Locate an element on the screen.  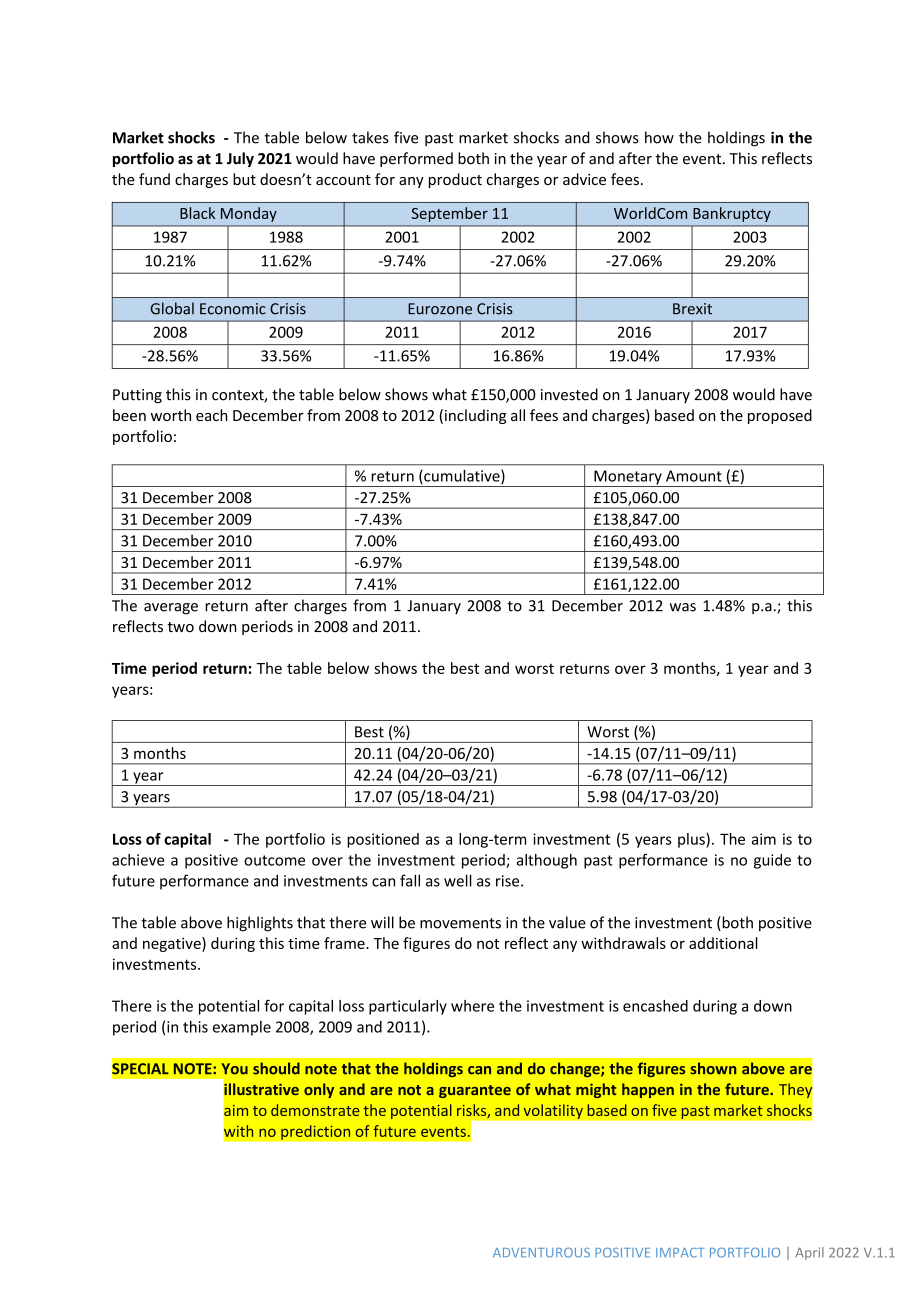
Bankruptcy is located at coordinates (732, 214).
